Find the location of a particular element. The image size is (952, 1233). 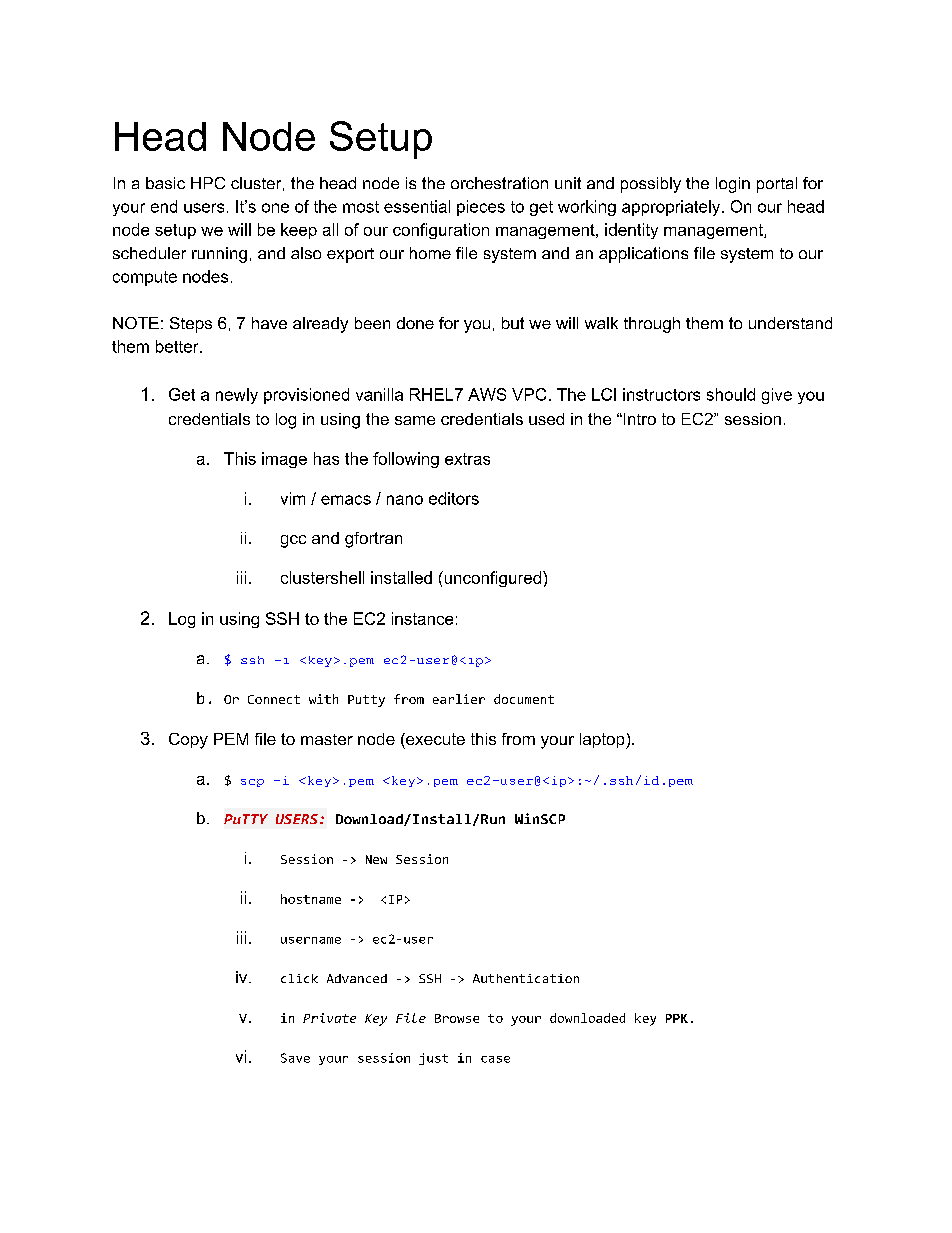

laptop is located at coordinates (603, 741).
